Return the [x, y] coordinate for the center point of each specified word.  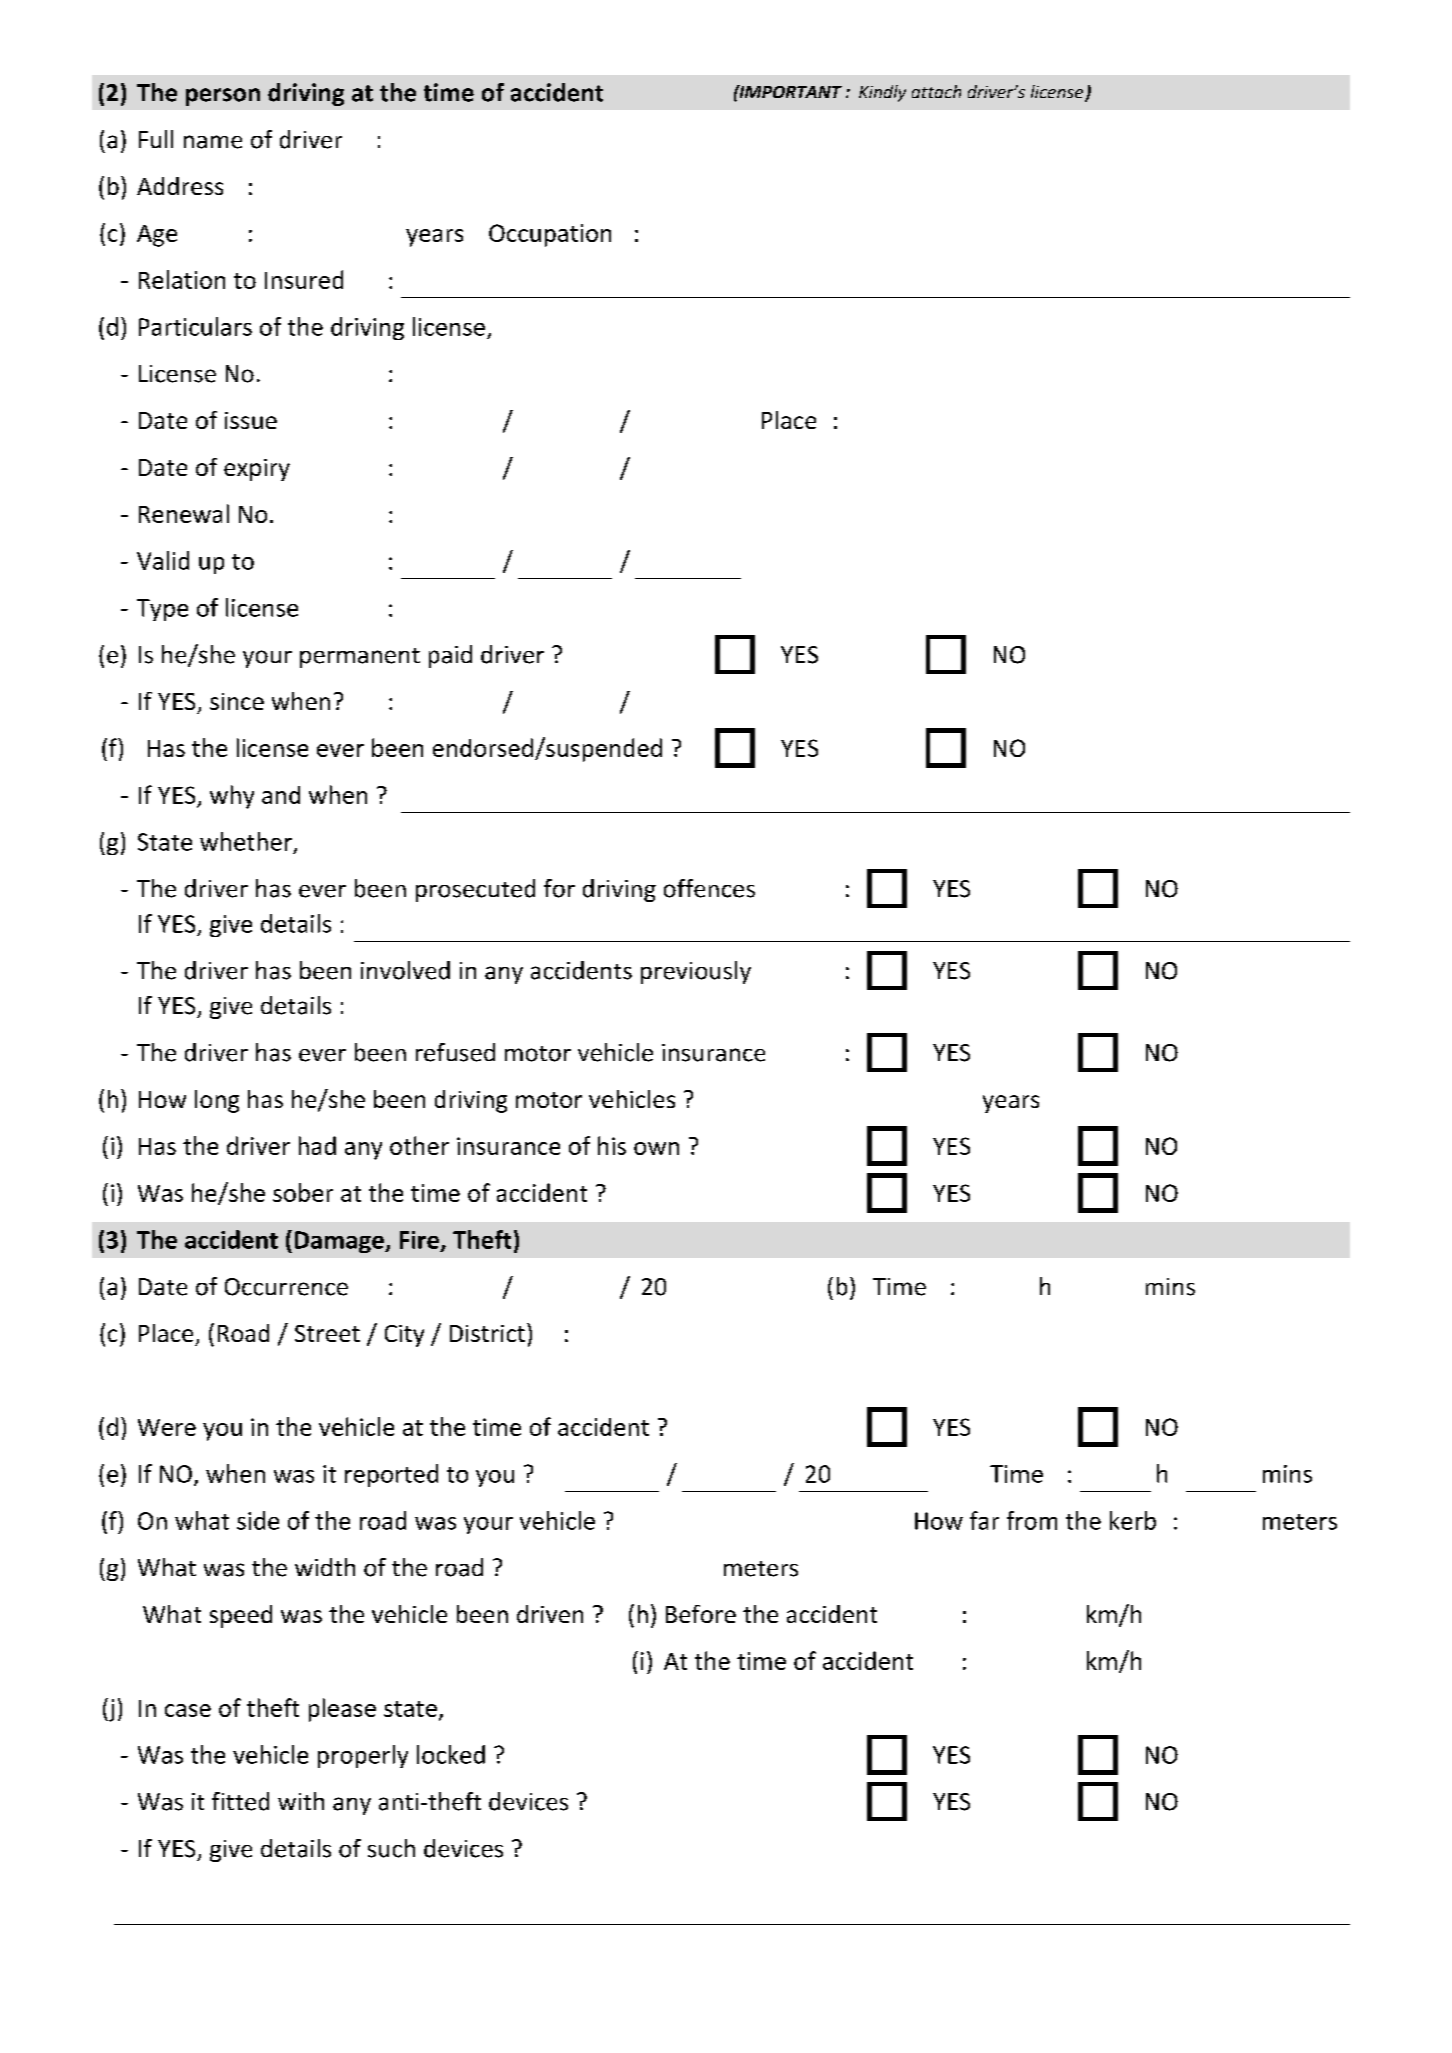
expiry [257, 470]
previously [696, 972]
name [213, 142]
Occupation [550, 235]
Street [327, 1333]
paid [450, 656]
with [301, 1801]
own [656, 1148]
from [1032, 1520]
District [487, 1333]
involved [405, 970]
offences [709, 888]
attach [936, 91]
